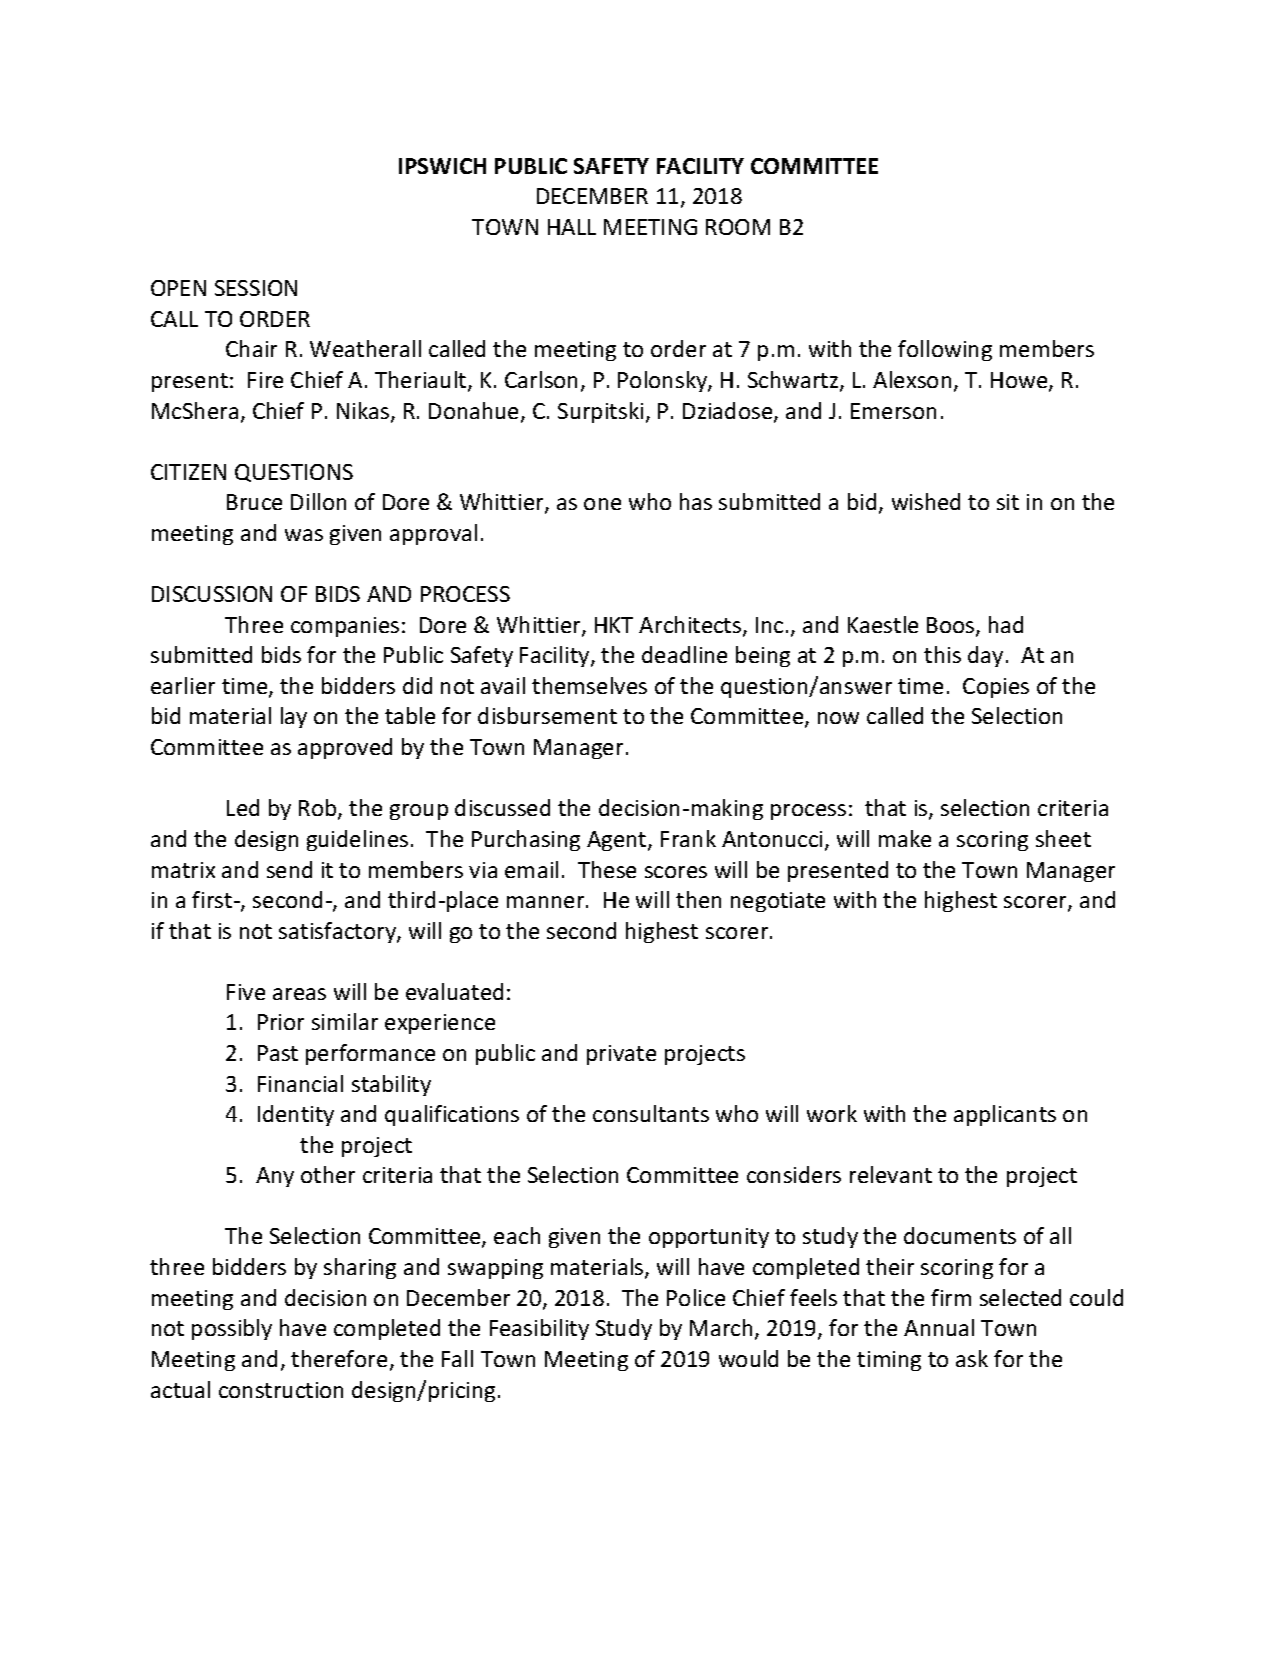 The height and width of the document is (1654, 1278). What do you see at coordinates (698, 899) in the document?
I see `then` at bounding box center [698, 899].
